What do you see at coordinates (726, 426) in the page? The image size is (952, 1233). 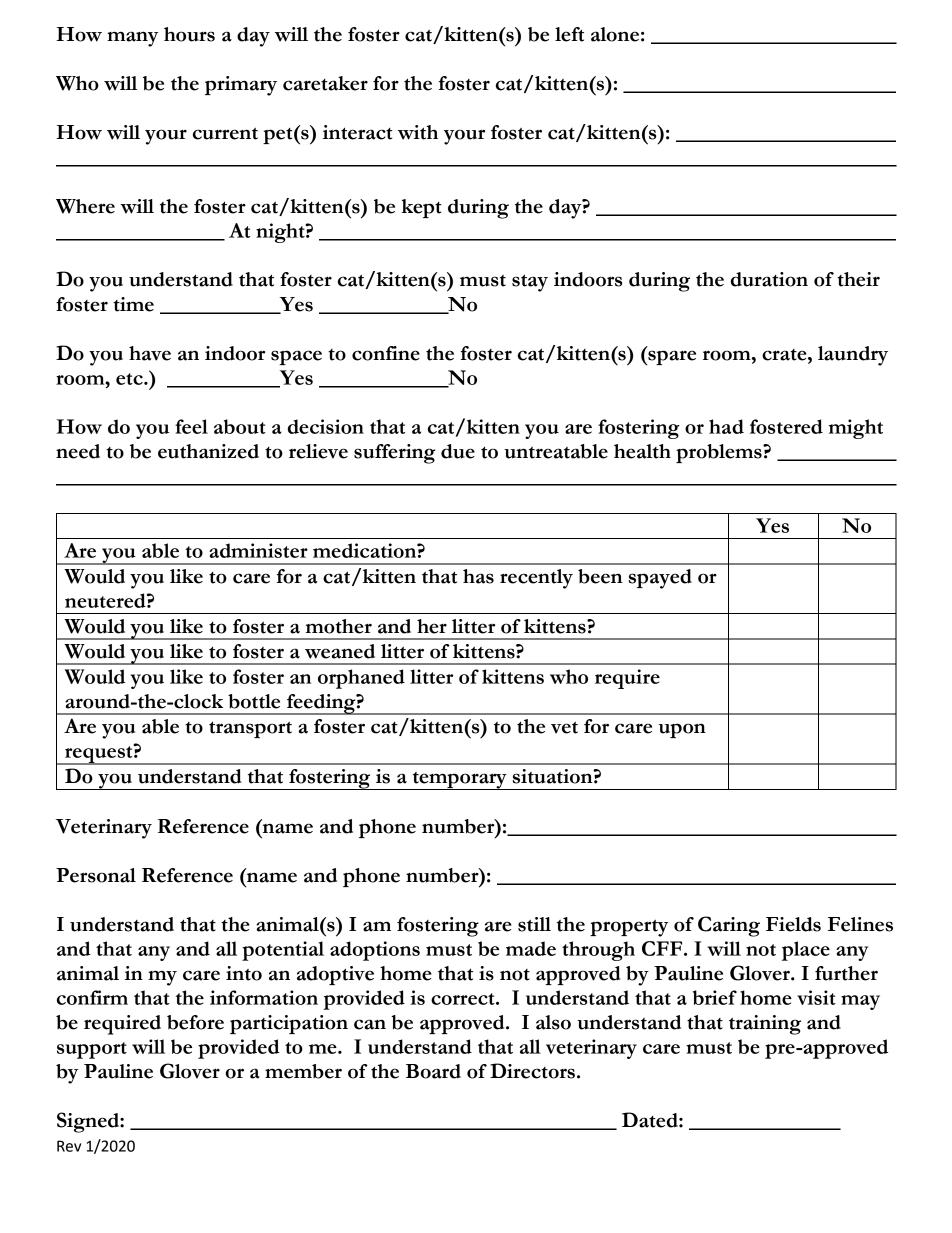 I see `had` at bounding box center [726, 426].
